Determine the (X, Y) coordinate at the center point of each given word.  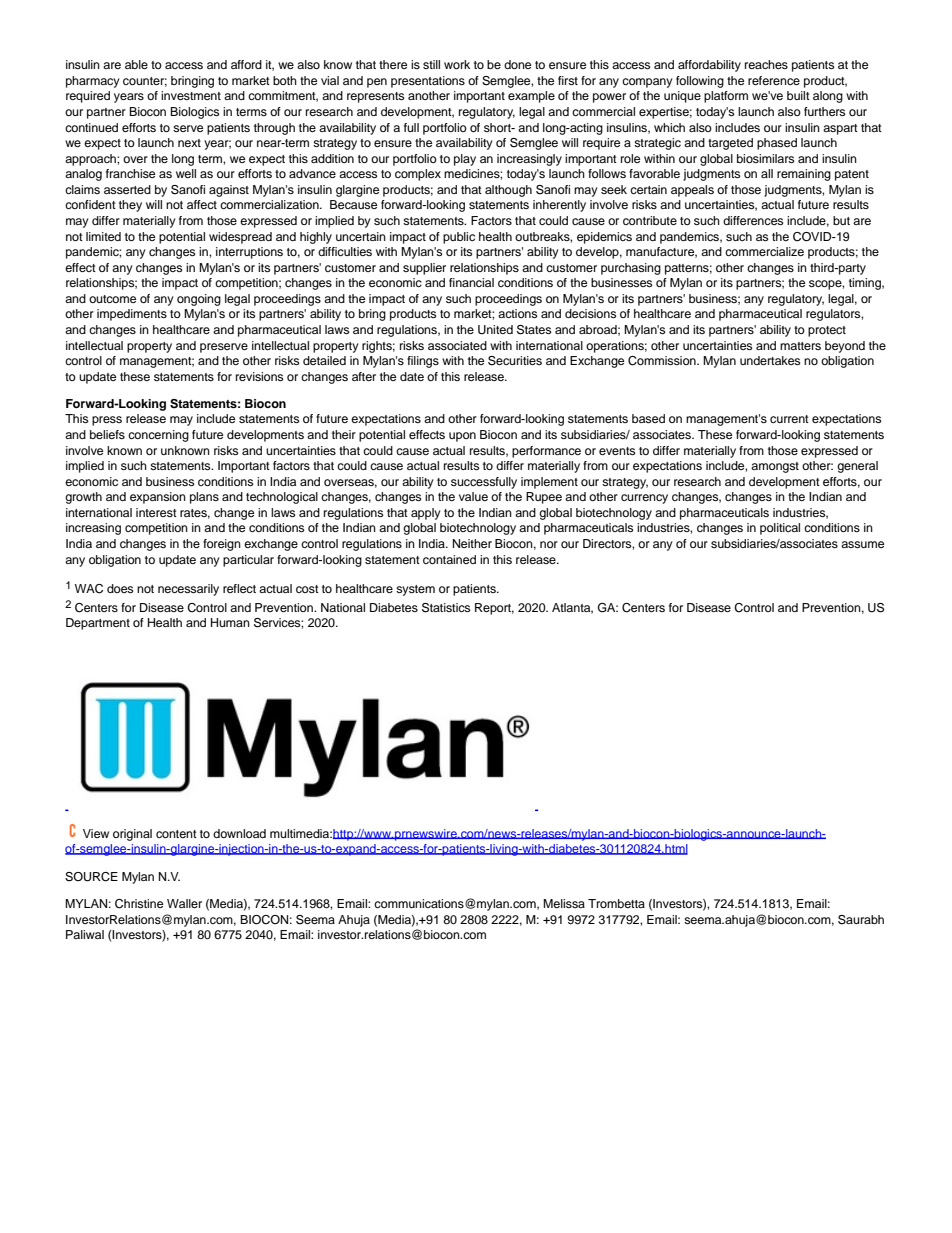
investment (191, 95)
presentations (428, 82)
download (239, 833)
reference (774, 80)
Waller (184, 903)
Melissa (564, 903)
